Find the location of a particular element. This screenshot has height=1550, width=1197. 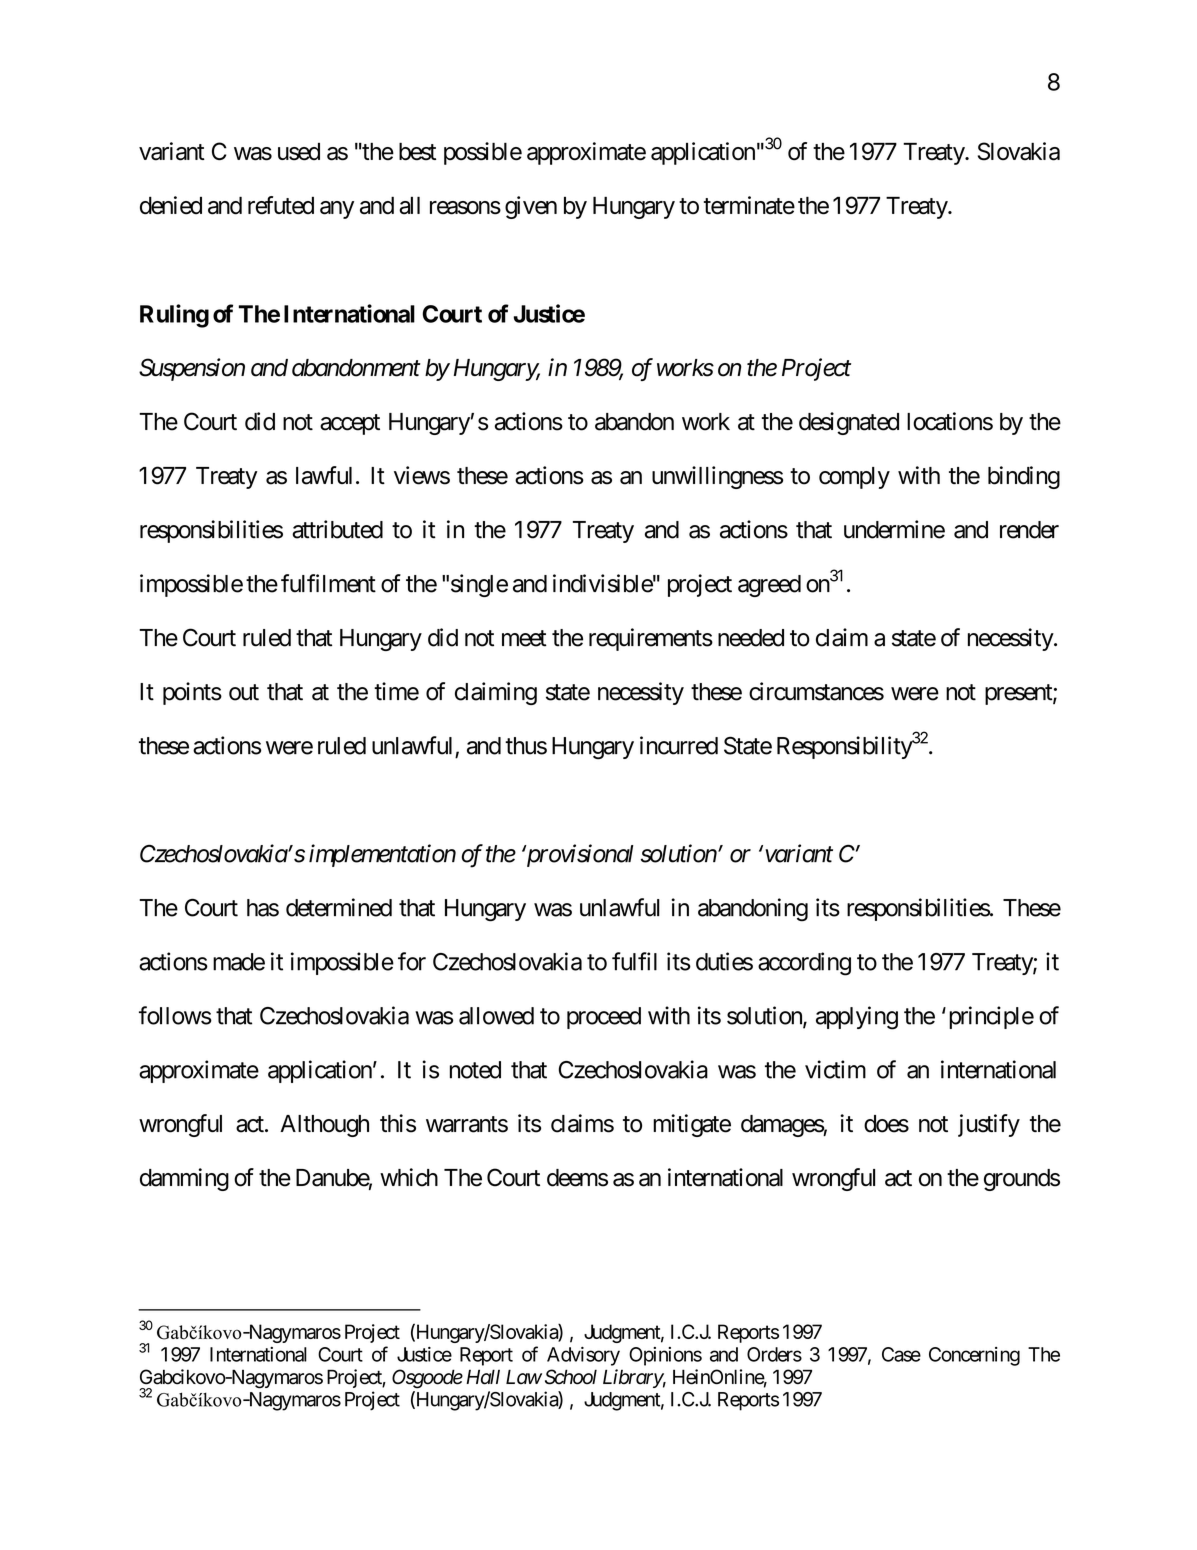

out is located at coordinates (244, 692).
